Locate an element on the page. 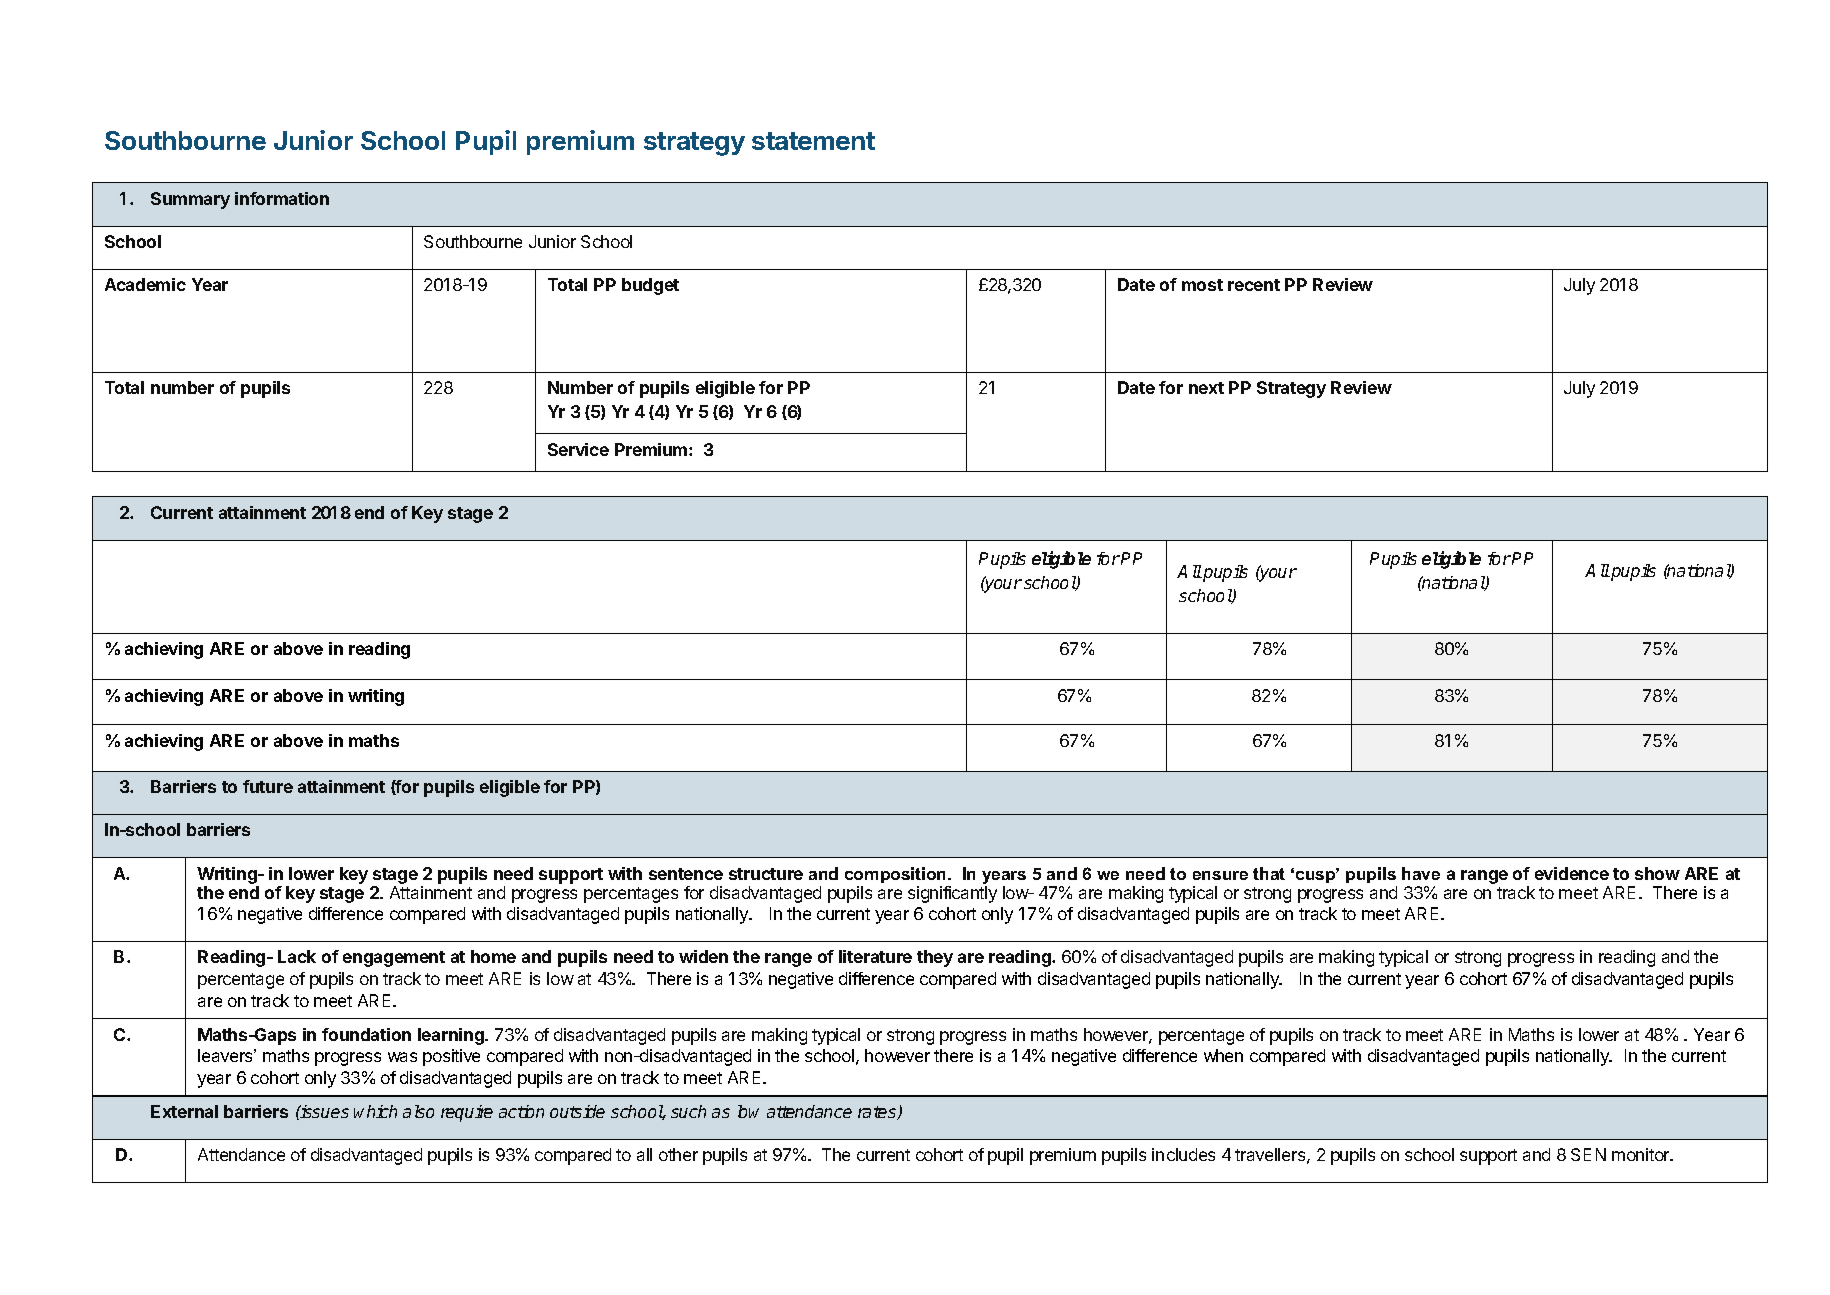 The width and height of the image is (1830, 1295). which is located at coordinates (375, 1111).
